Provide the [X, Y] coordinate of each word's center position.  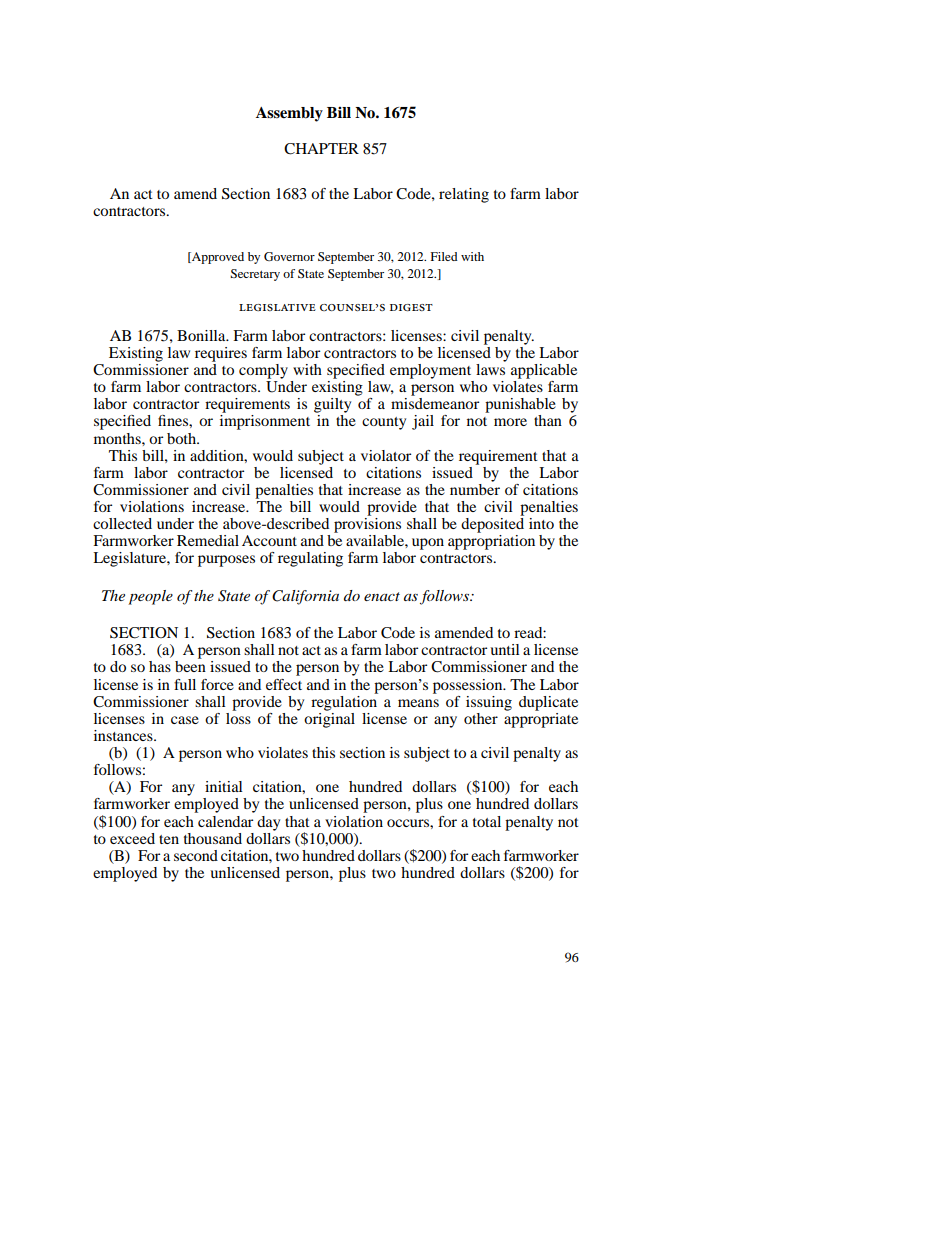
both [183, 438]
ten [169, 839]
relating [464, 195]
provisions [367, 525]
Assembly [289, 114]
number [475, 488]
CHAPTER [321, 149]
